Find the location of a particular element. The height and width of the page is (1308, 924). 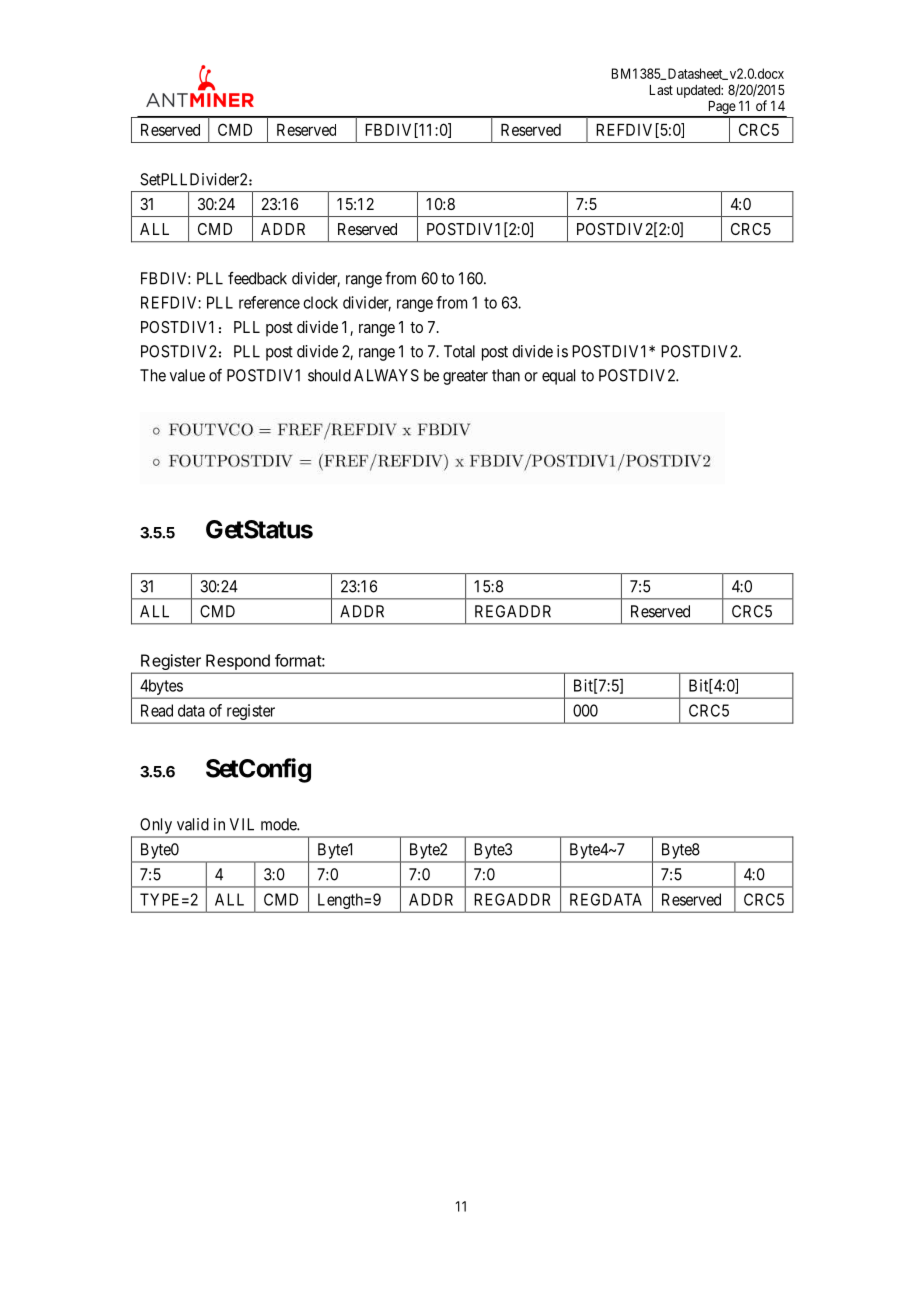

Total is located at coordinates (459, 351).
